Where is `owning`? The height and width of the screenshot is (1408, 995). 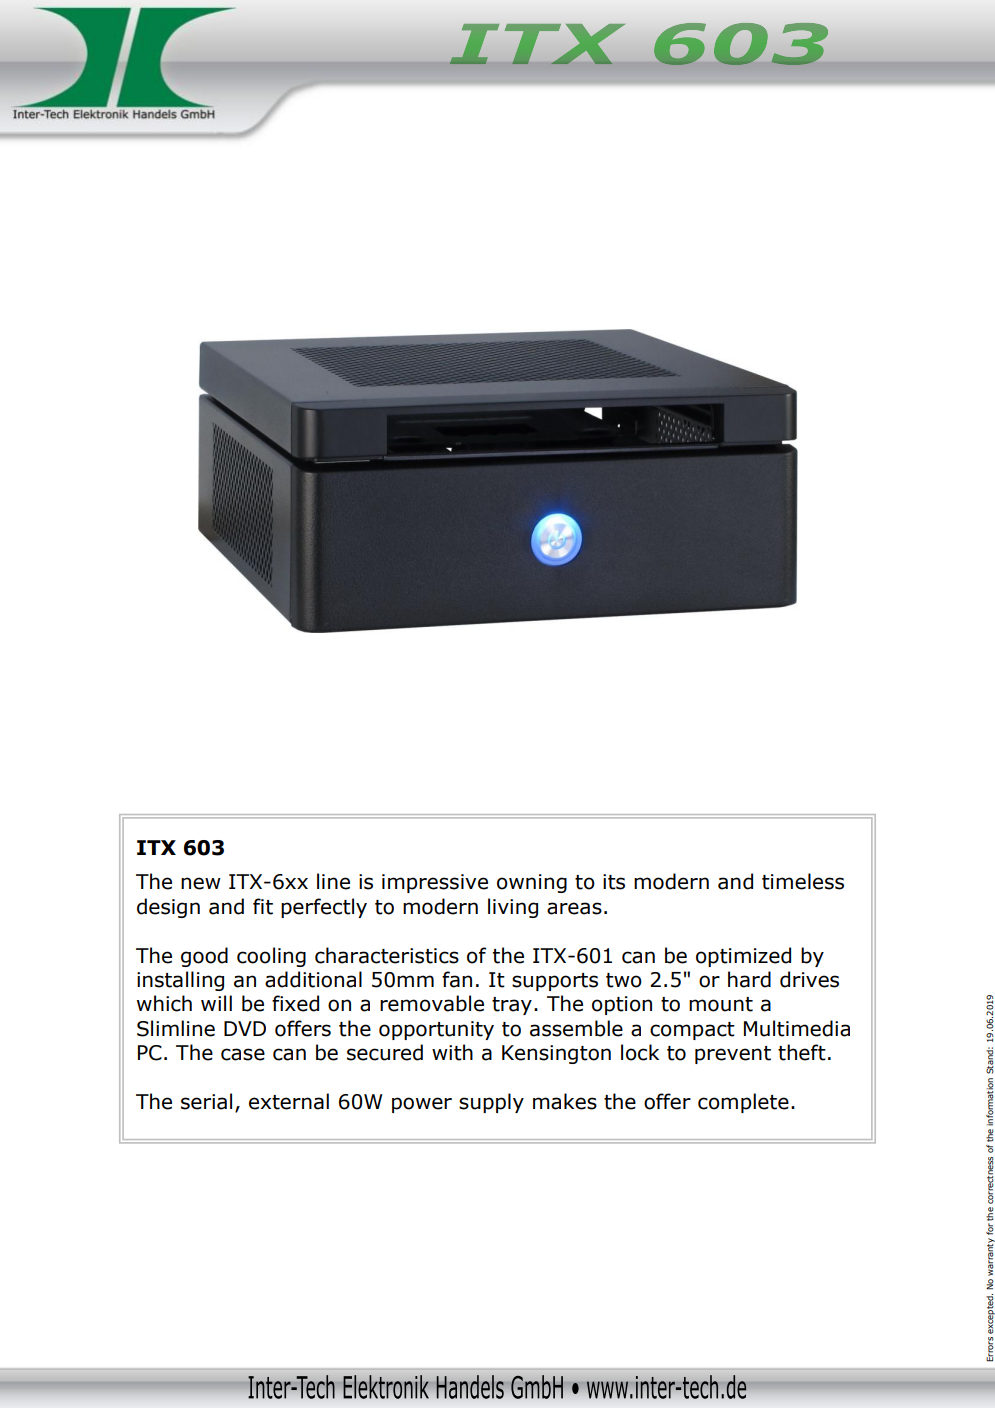 owning is located at coordinates (532, 883).
